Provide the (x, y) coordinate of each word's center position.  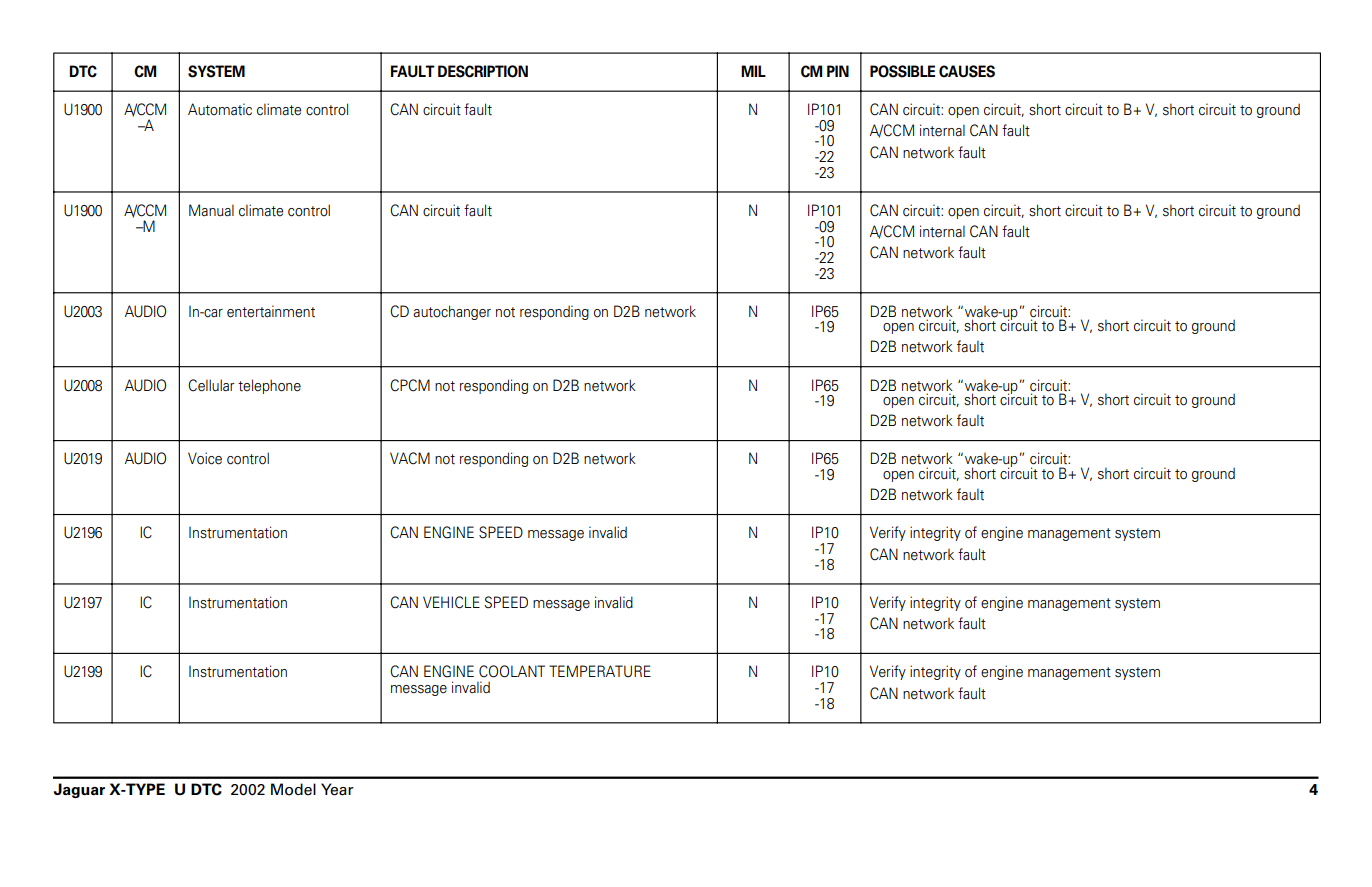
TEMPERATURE (600, 671)
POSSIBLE (902, 71)
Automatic (220, 109)
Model (293, 789)
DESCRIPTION (483, 71)
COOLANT (512, 671)
